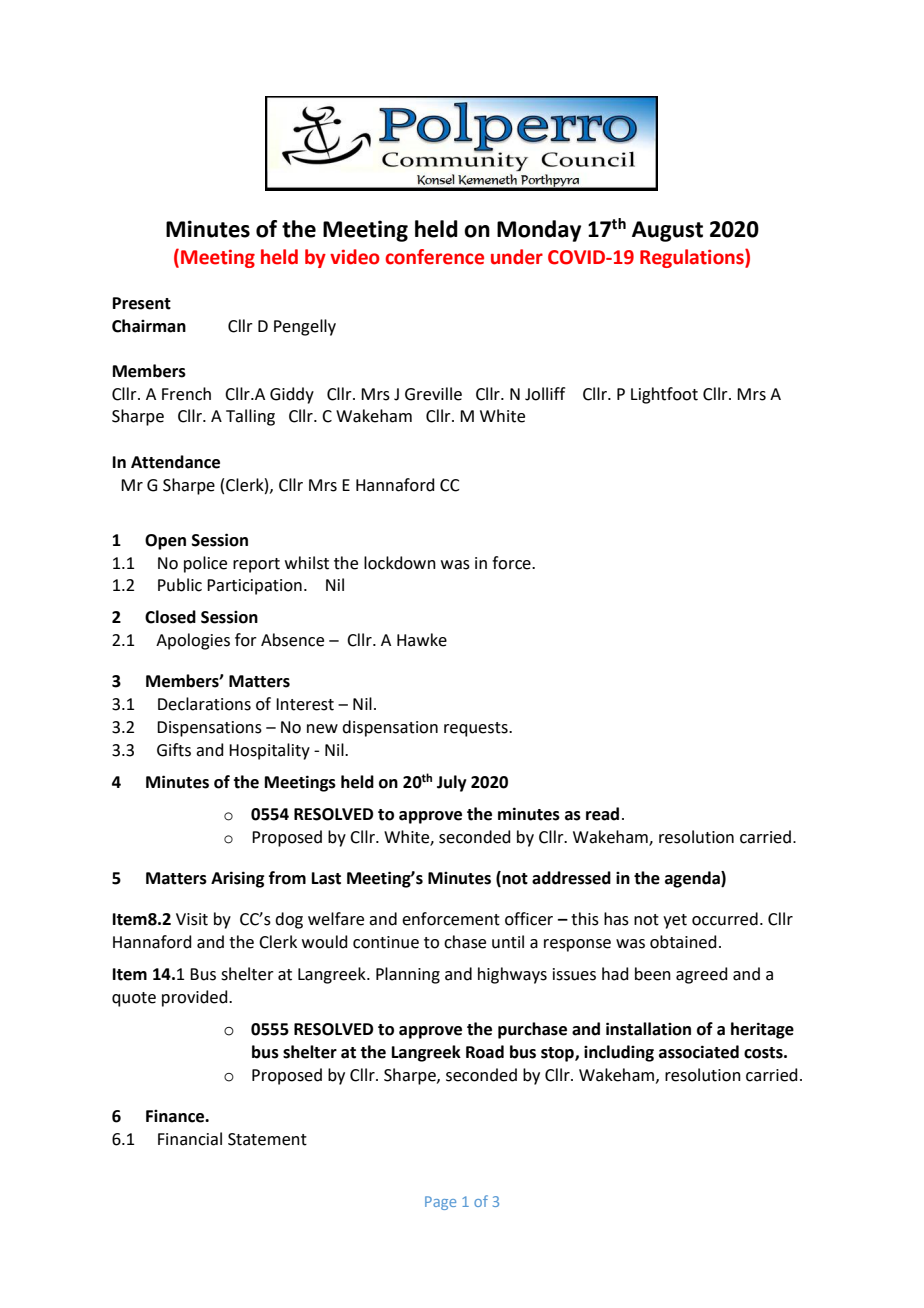 The width and height of the image is (924, 1308). What do you see at coordinates (434, 257) in the image?
I see `conference` at bounding box center [434, 257].
